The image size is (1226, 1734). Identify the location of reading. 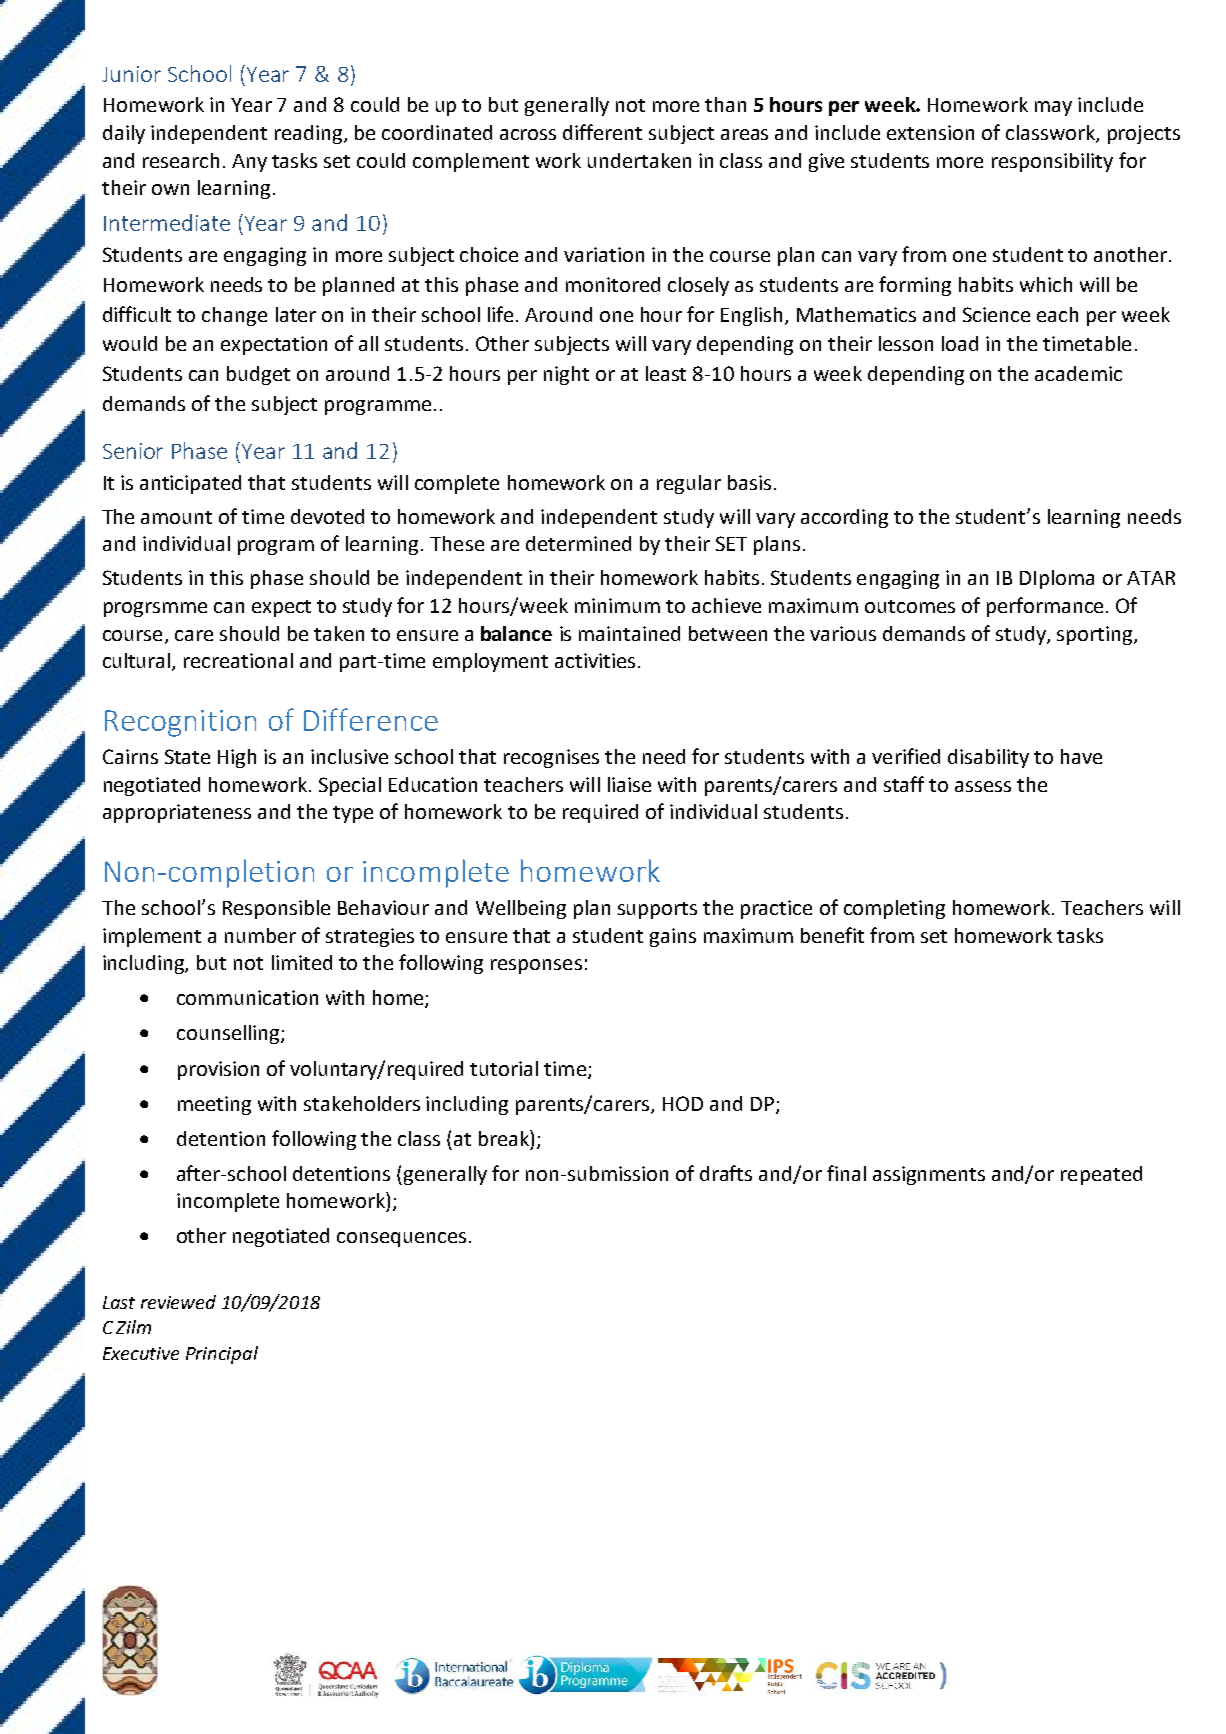
(310, 134).
